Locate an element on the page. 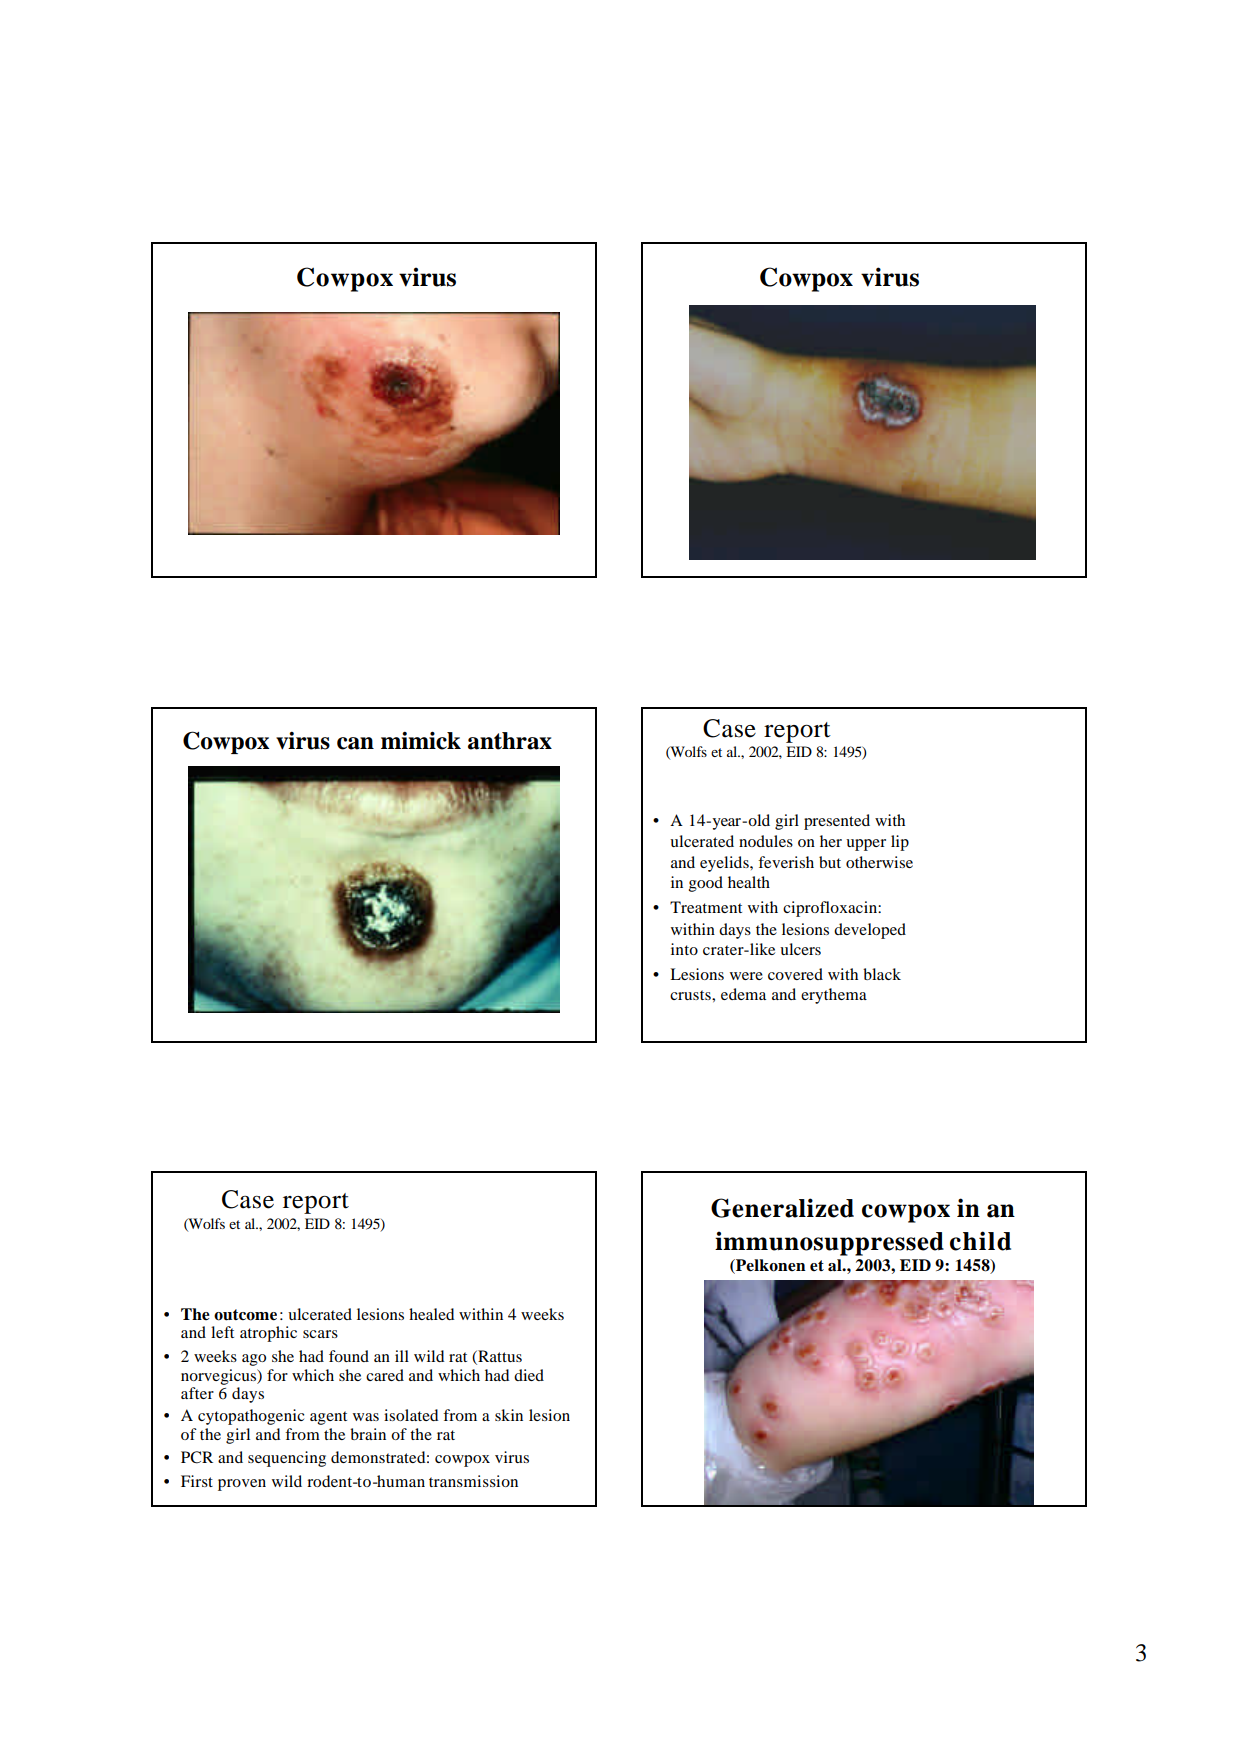  Generalized is located at coordinates (782, 1208).
